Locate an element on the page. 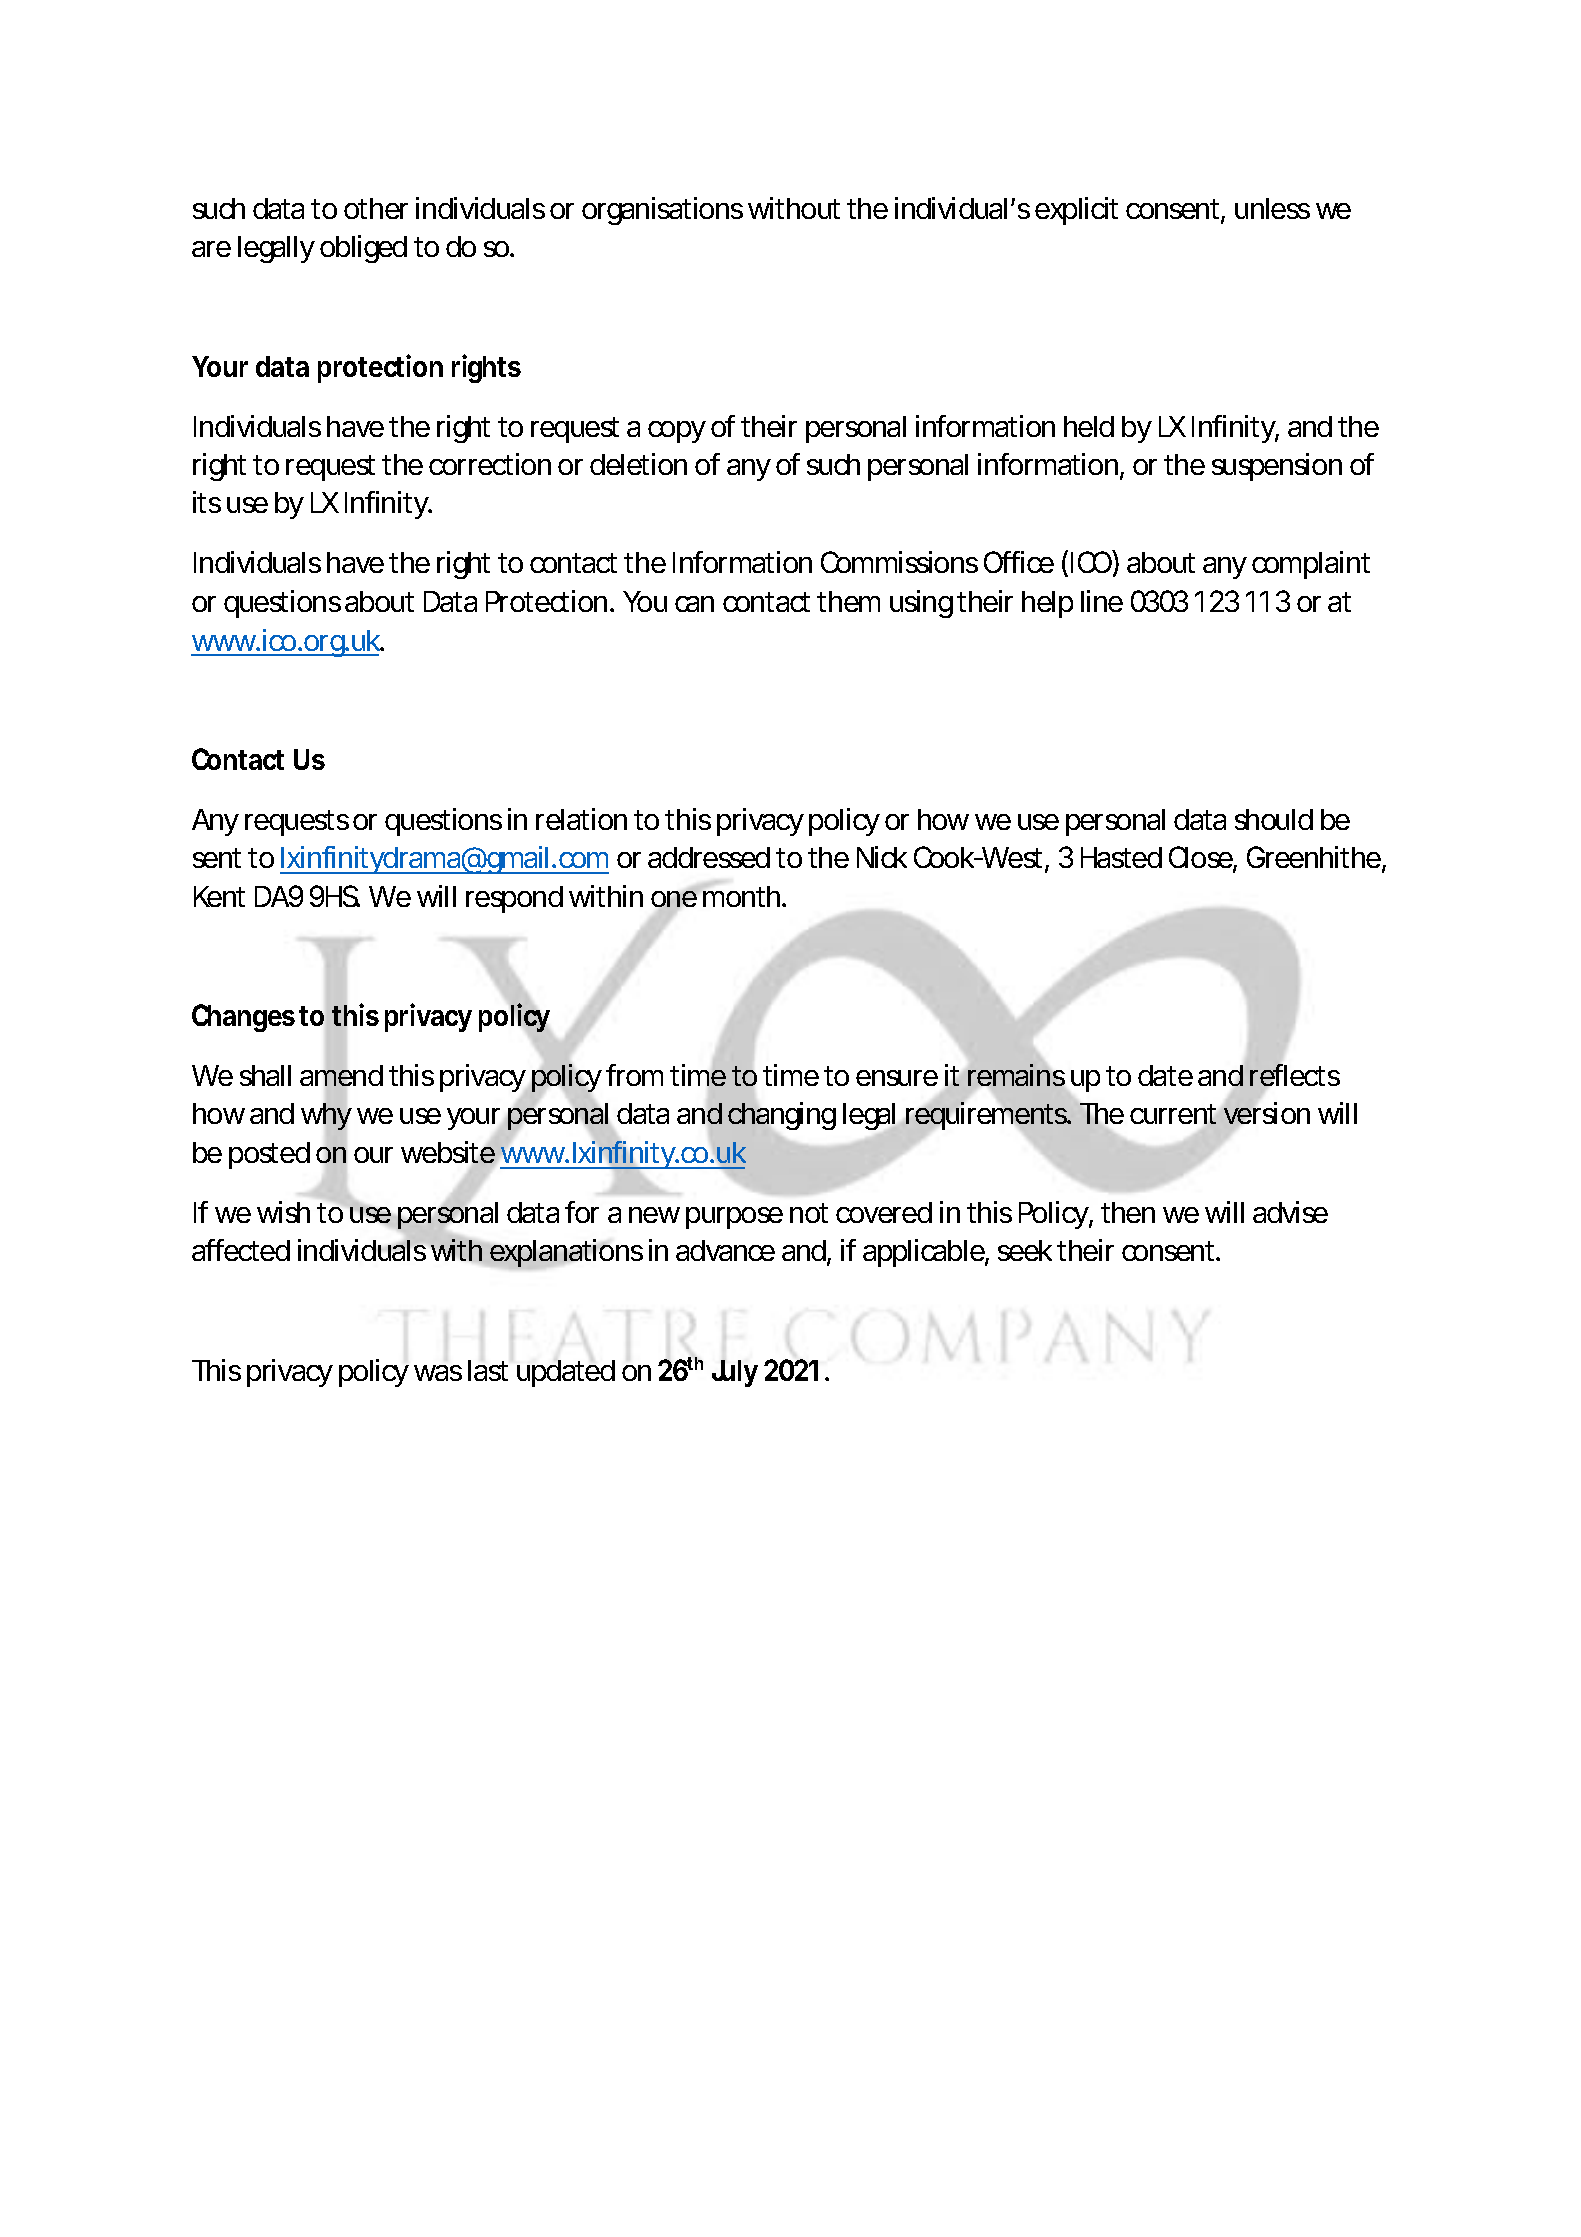  obliged is located at coordinates (363, 249).
